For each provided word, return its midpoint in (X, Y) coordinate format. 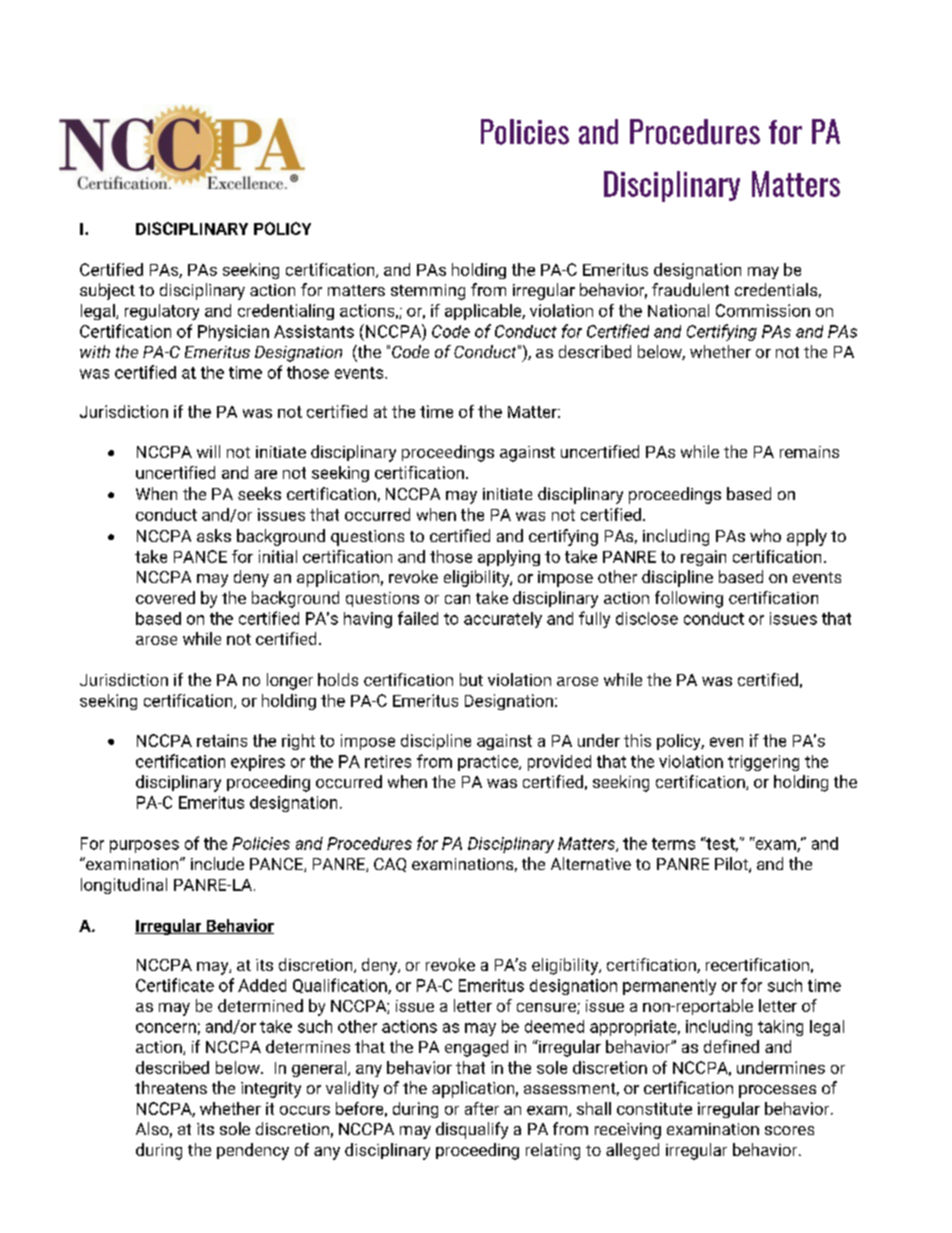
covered (165, 597)
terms (673, 844)
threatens (171, 1087)
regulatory (162, 312)
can (457, 599)
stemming (428, 292)
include (217, 863)
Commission (763, 310)
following (689, 599)
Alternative (591, 863)
